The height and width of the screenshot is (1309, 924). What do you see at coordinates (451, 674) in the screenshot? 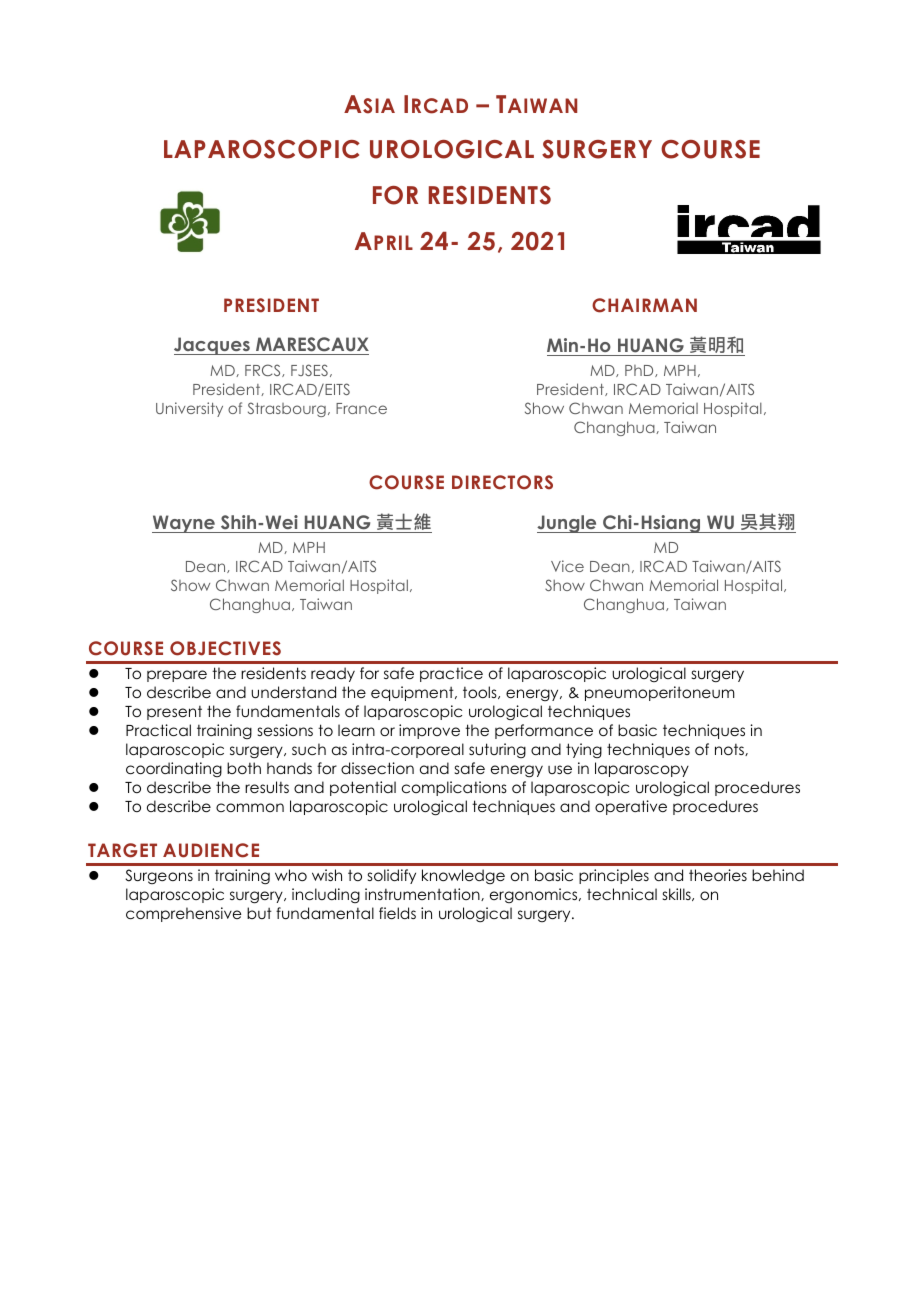
I see `practice` at bounding box center [451, 674].
